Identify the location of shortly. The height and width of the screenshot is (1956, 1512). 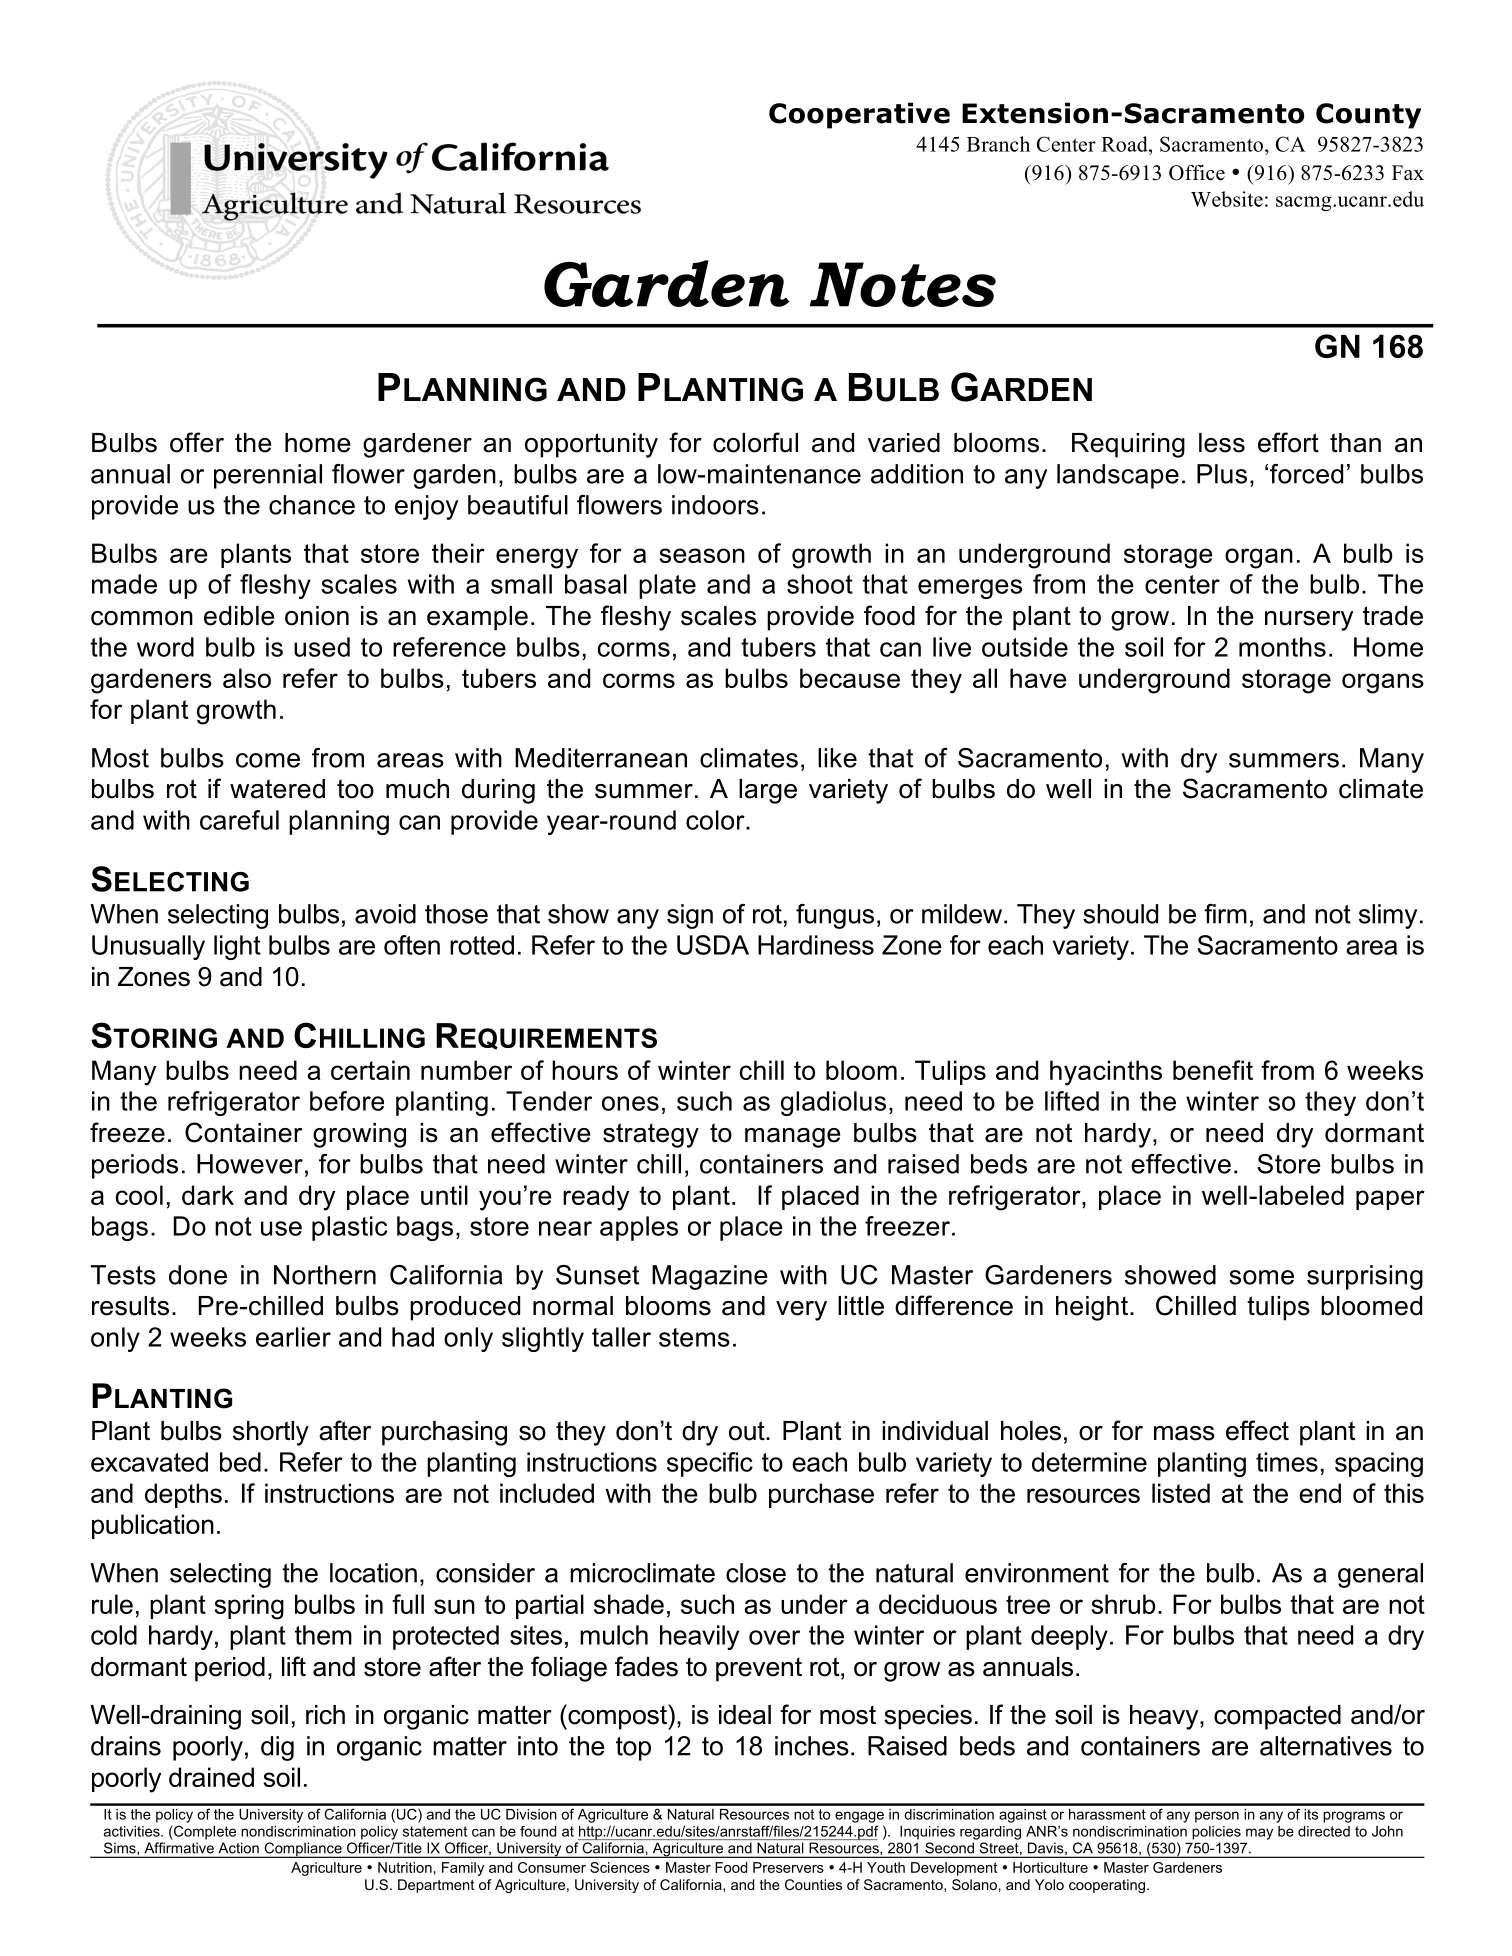
(271, 1433).
